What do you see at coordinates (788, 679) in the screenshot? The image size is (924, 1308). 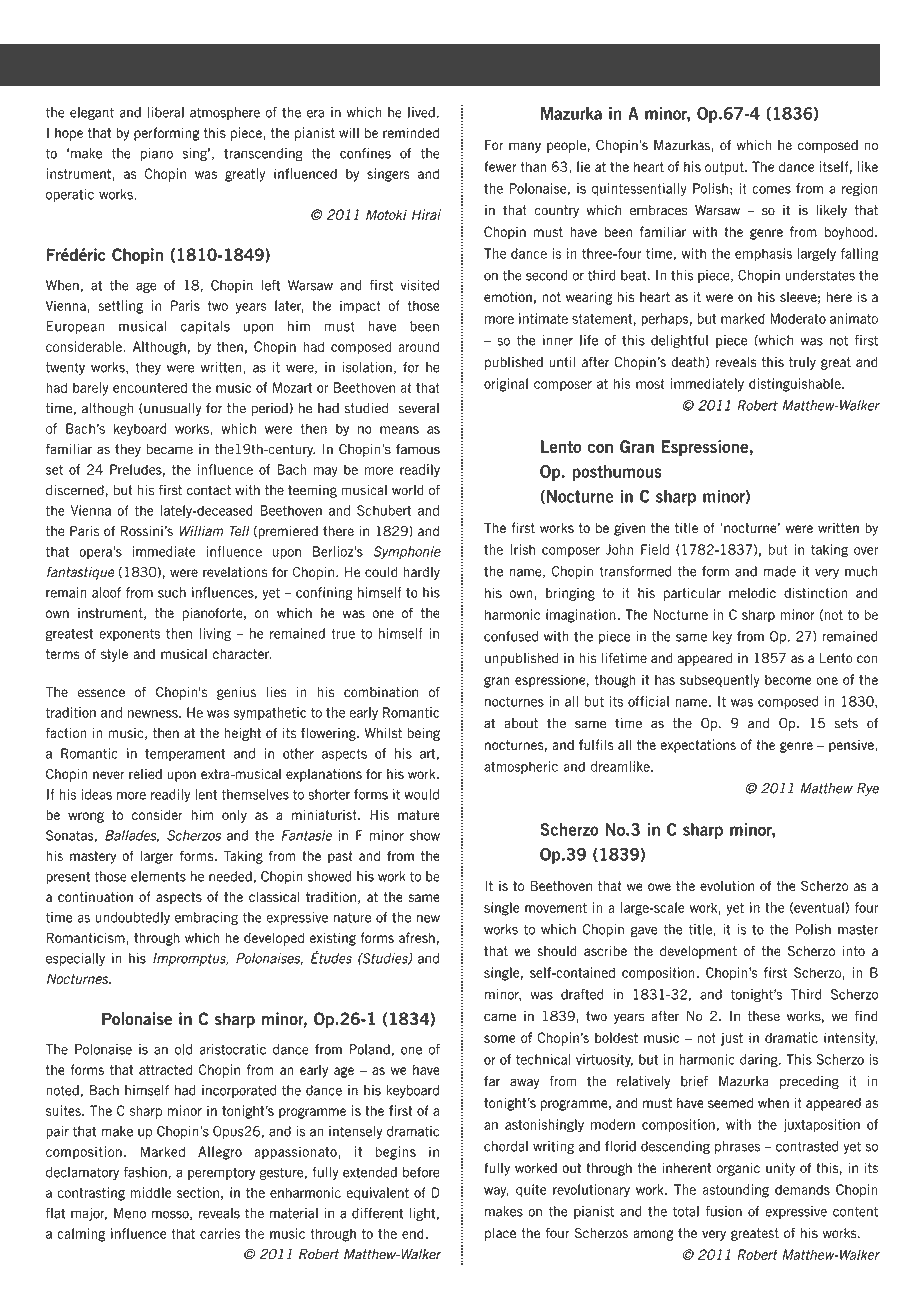 I see `become` at bounding box center [788, 679].
